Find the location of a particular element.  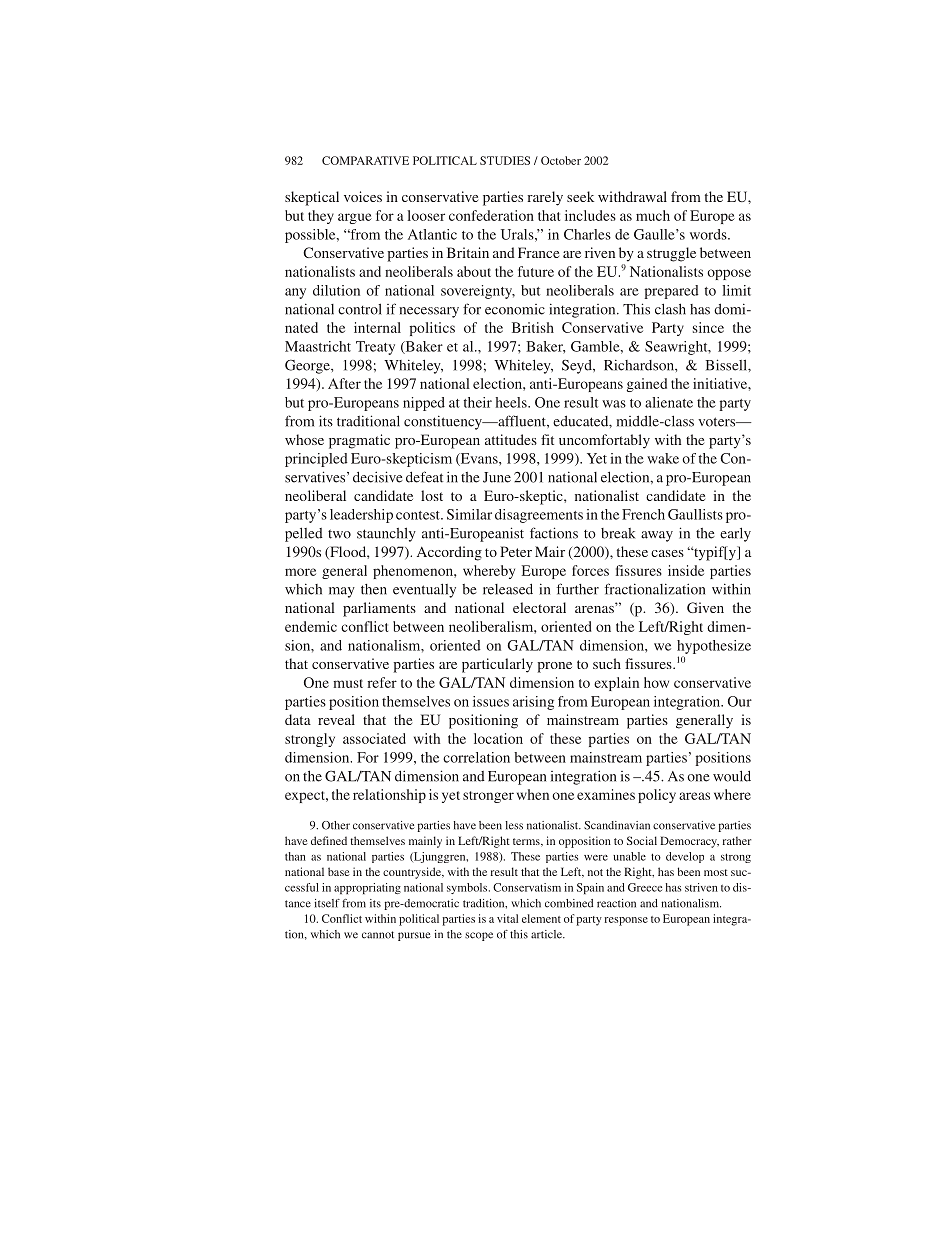

vital is located at coordinates (507, 918).
